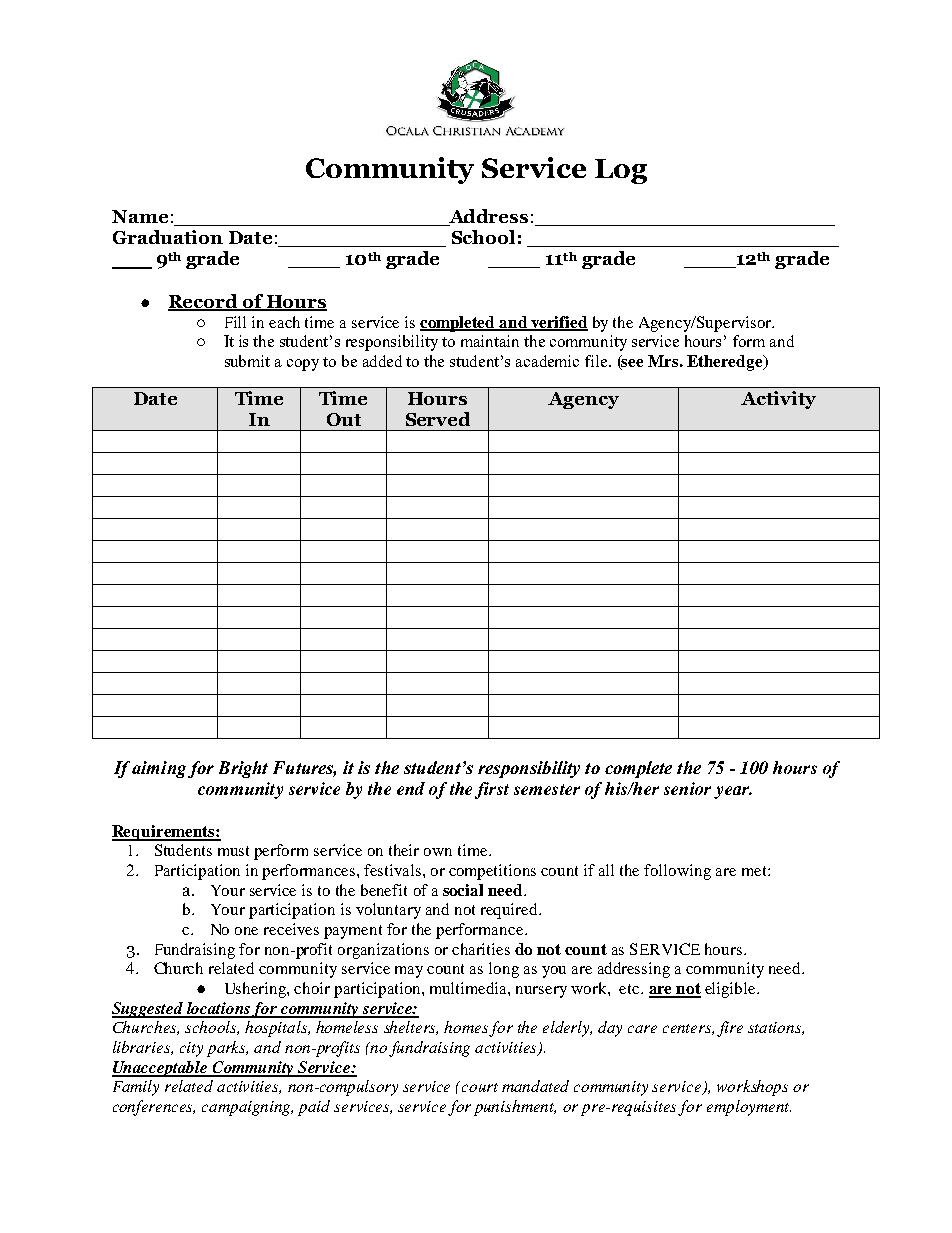 The width and height of the screenshot is (952, 1233). What do you see at coordinates (168, 237) in the screenshot?
I see `Graduation` at bounding box center [168, 237].
